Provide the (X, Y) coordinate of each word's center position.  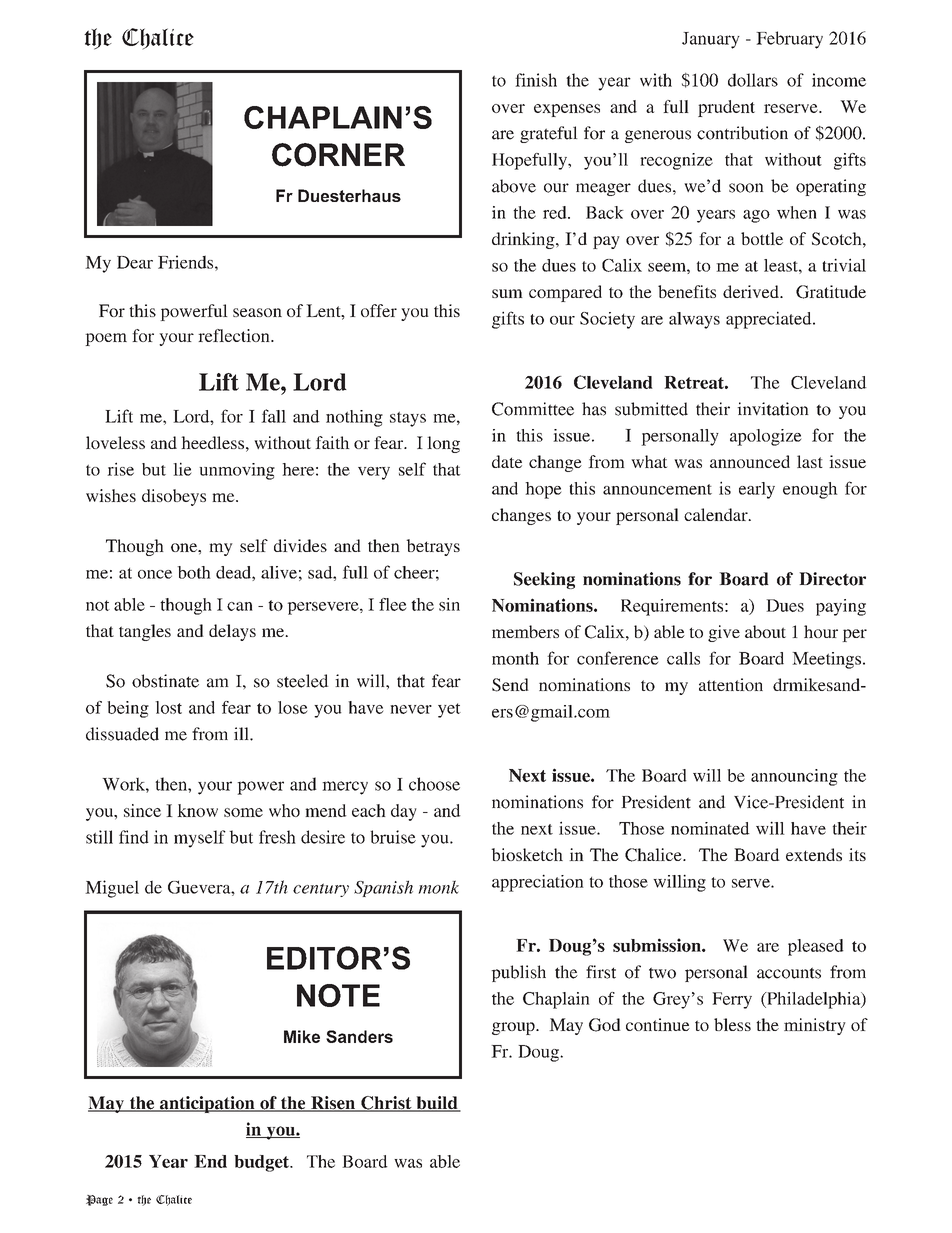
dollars (753, 80)
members (525, 631)
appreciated (770, 320)
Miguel (112, 889)
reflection (235, 335)
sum (507, 293)
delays (232, 632)
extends (814, 854)
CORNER (338, 155)
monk (438, 887)
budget (262, 1163)
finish (536, 80)
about (765, 631)
